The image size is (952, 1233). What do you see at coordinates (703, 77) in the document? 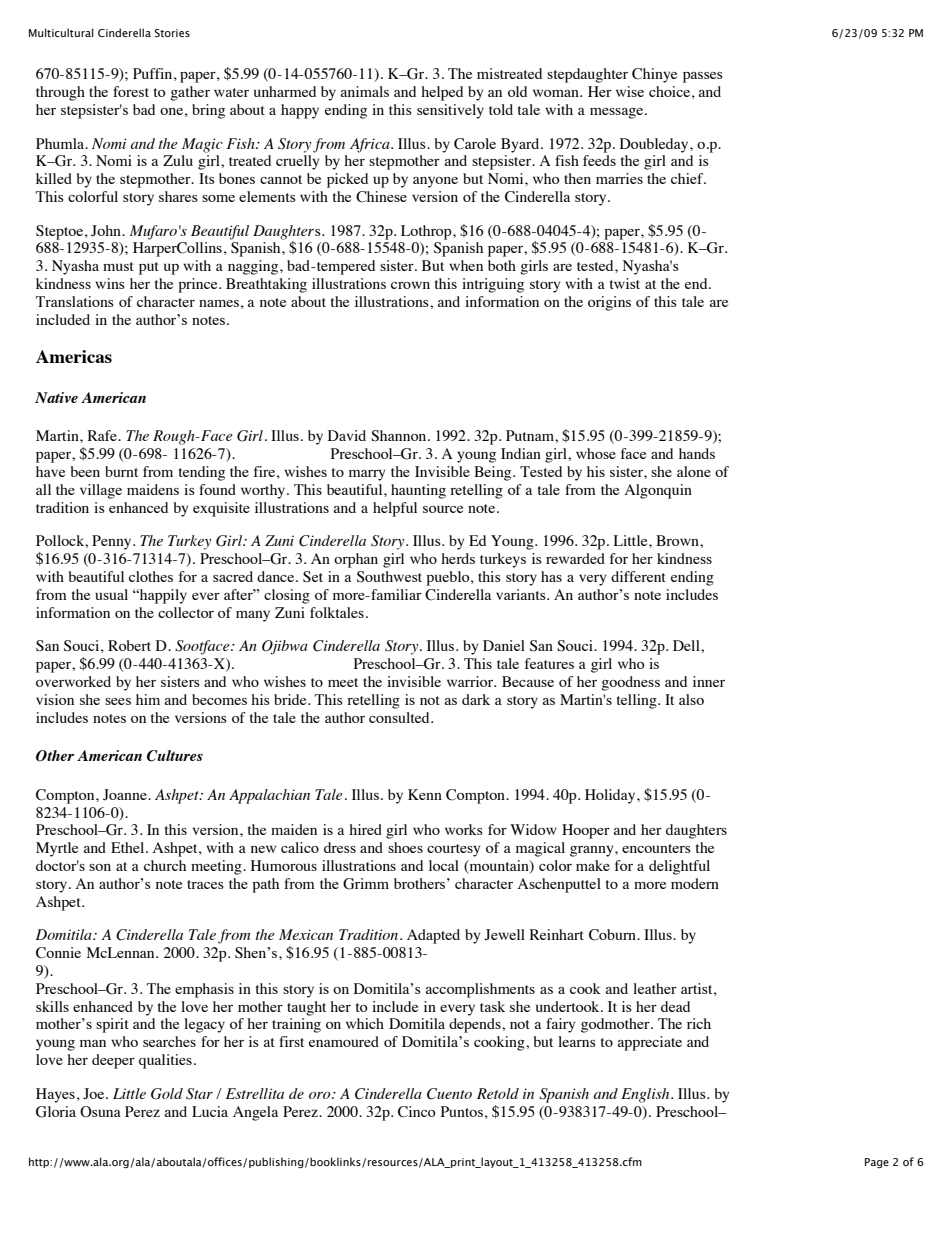
I see `passes` at bounding box center [703, 77].
